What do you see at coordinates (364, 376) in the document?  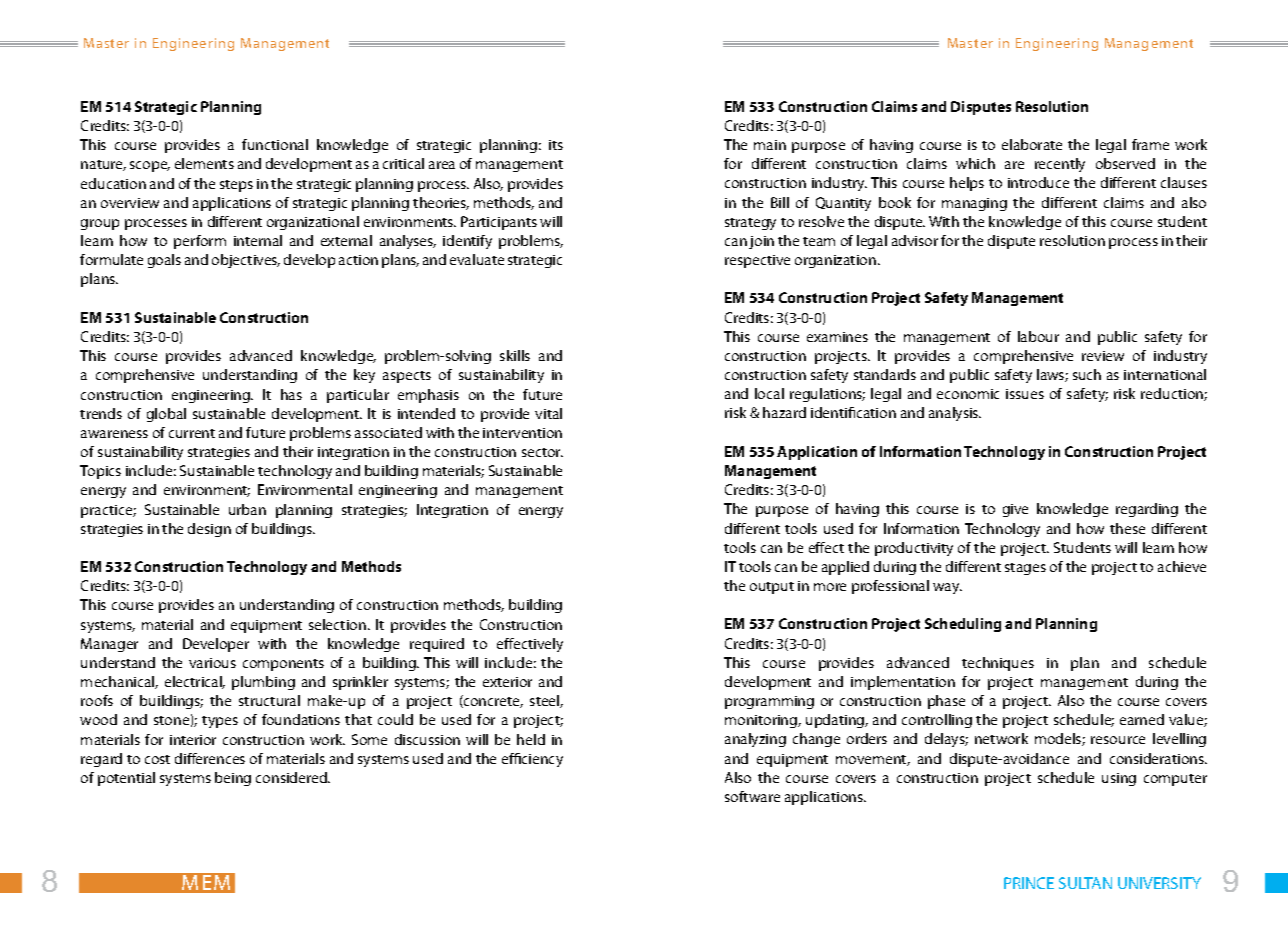 I see `key` at bounding box center [364, 376].
